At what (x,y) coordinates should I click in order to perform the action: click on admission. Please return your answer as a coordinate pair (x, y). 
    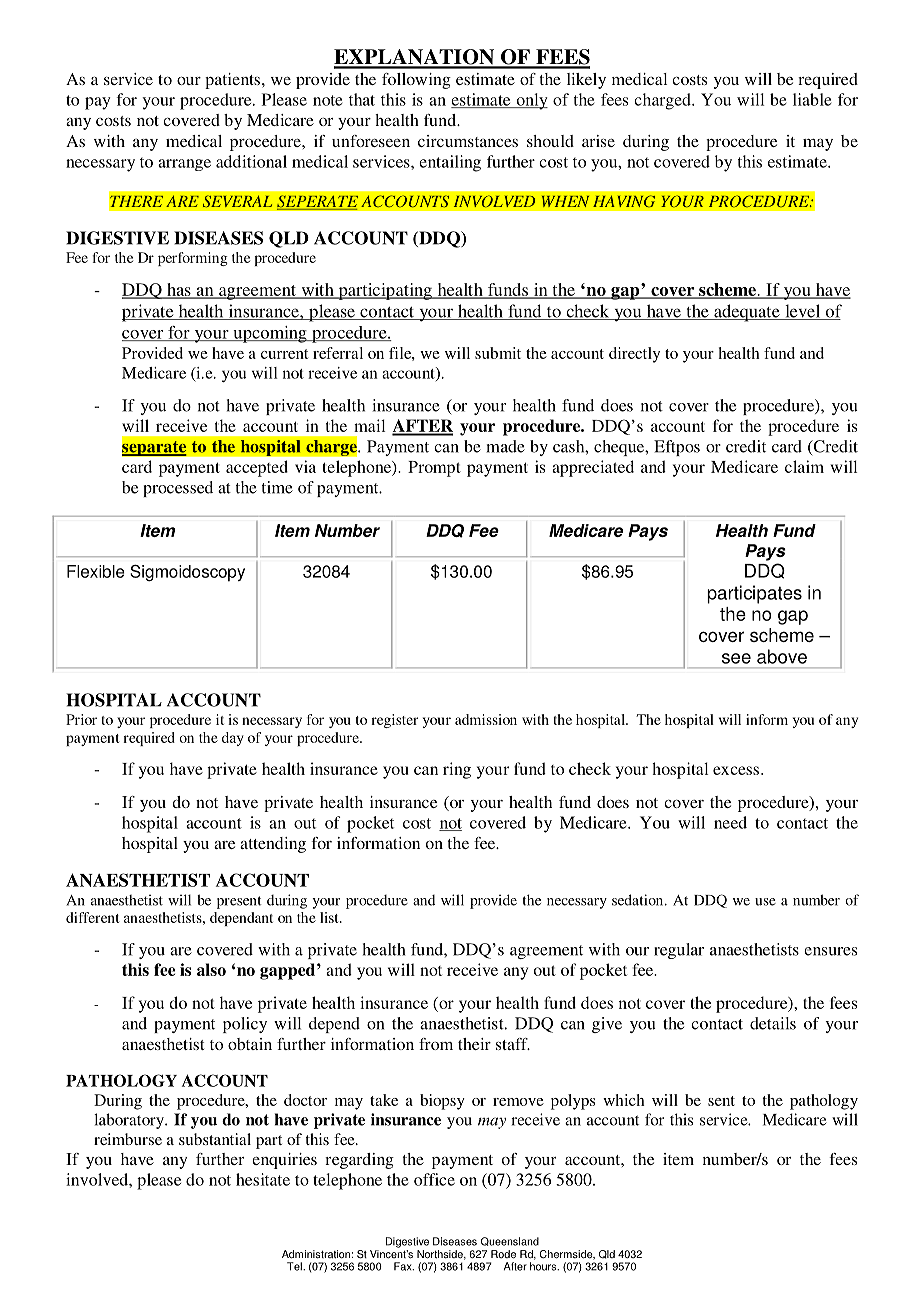
    Looking at the image, I should click on (486, 719).
